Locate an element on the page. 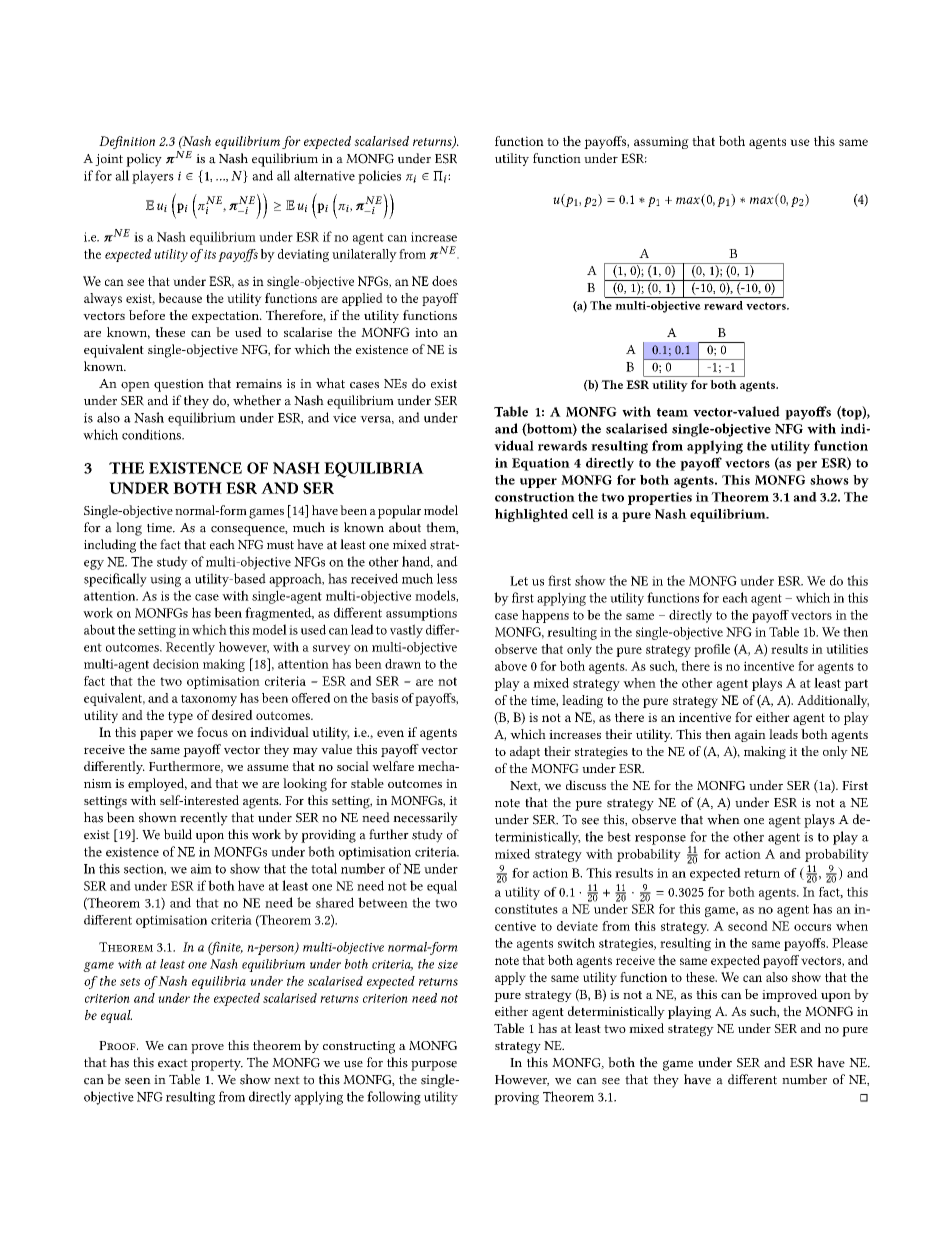 This document has width=952, height=1233. exact is located at coordinates (173, 1063).
